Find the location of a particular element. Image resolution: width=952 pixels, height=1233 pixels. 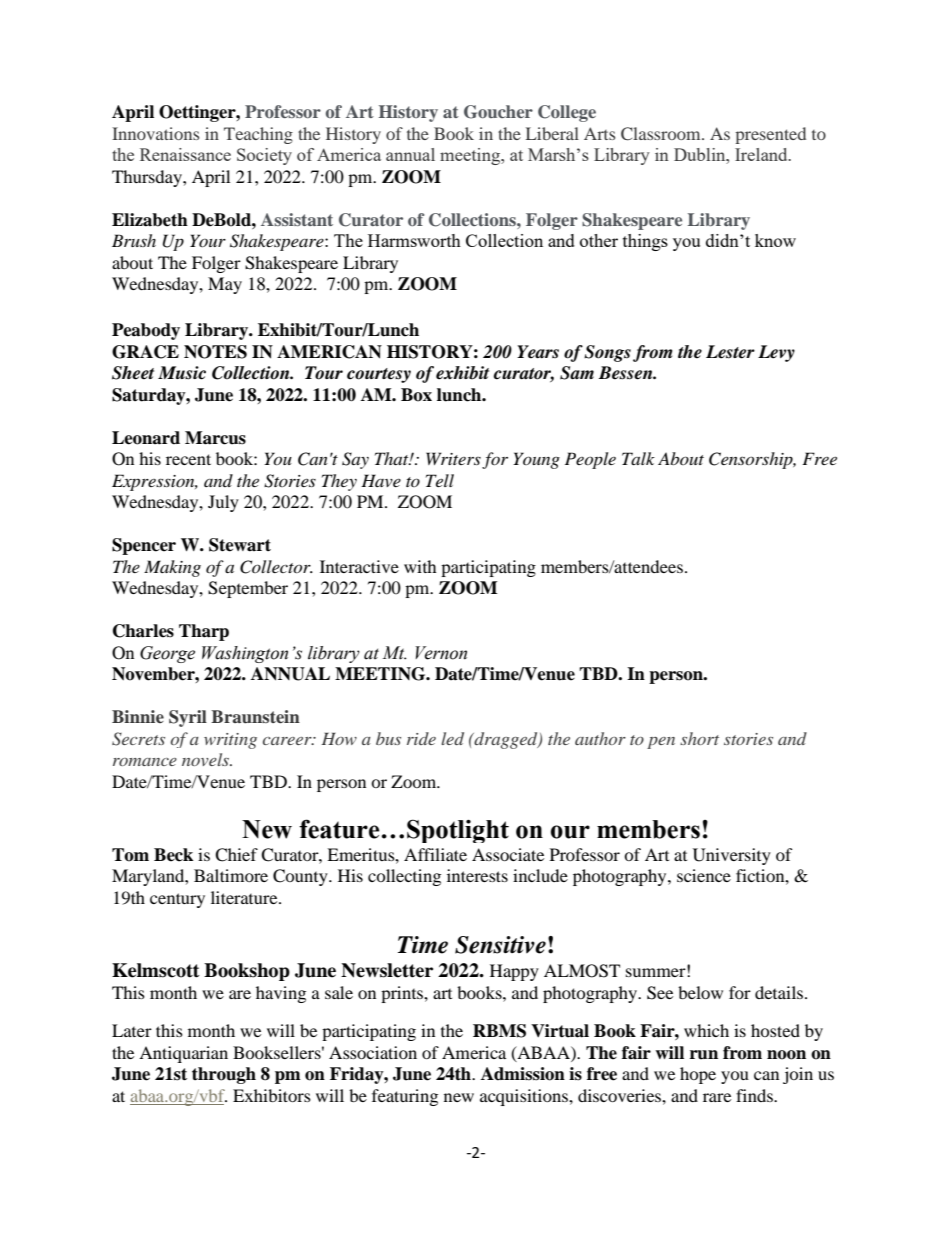

Admission is located at coordinates (523, 1074).
